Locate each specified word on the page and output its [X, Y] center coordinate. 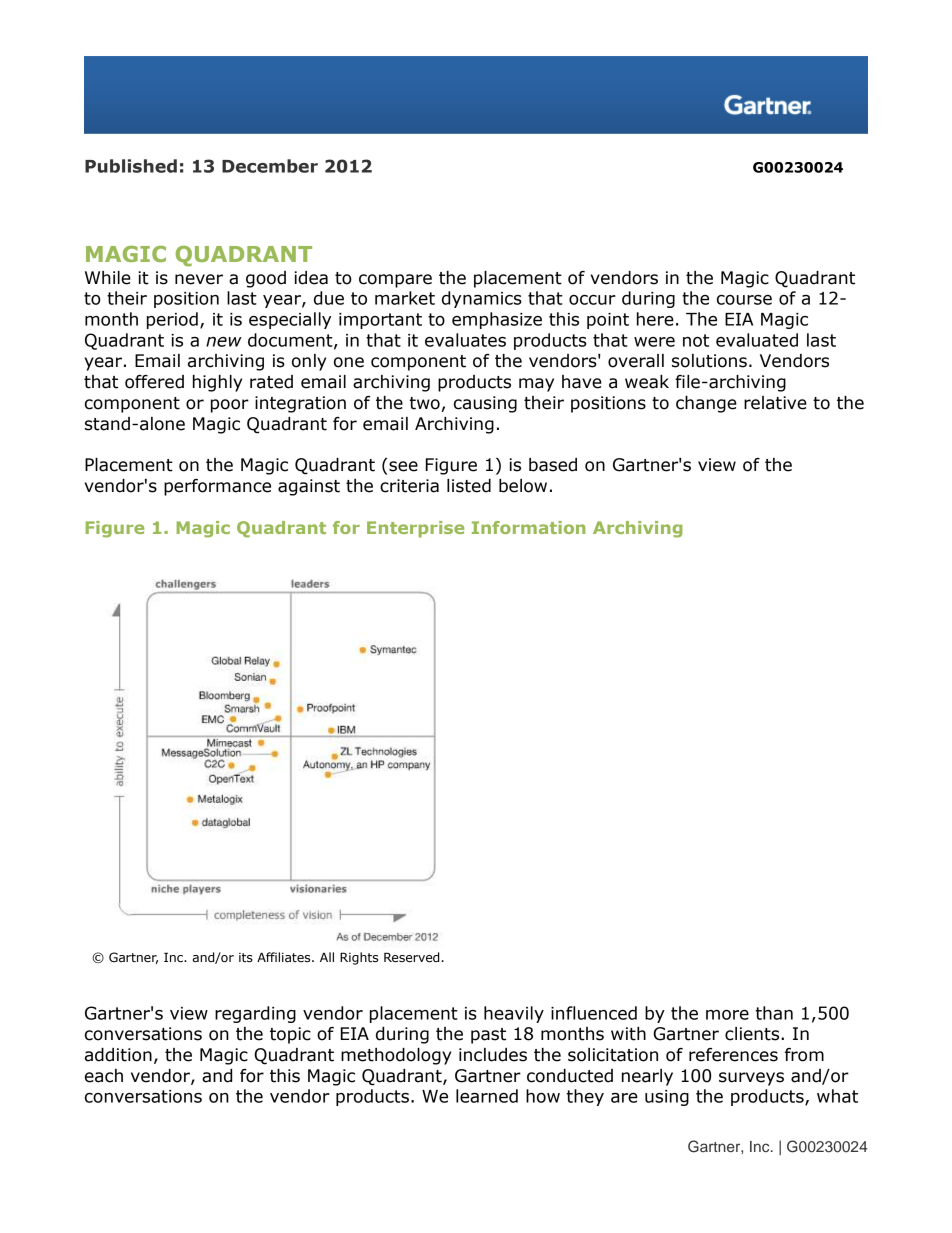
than [774, 1013]
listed [469, 486]
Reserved [411, 957]
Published [131, 166]
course [744, 300]
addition [118, 1055]
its [246, 958]
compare [395, 281]
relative [775, 403]
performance [217, 487]
